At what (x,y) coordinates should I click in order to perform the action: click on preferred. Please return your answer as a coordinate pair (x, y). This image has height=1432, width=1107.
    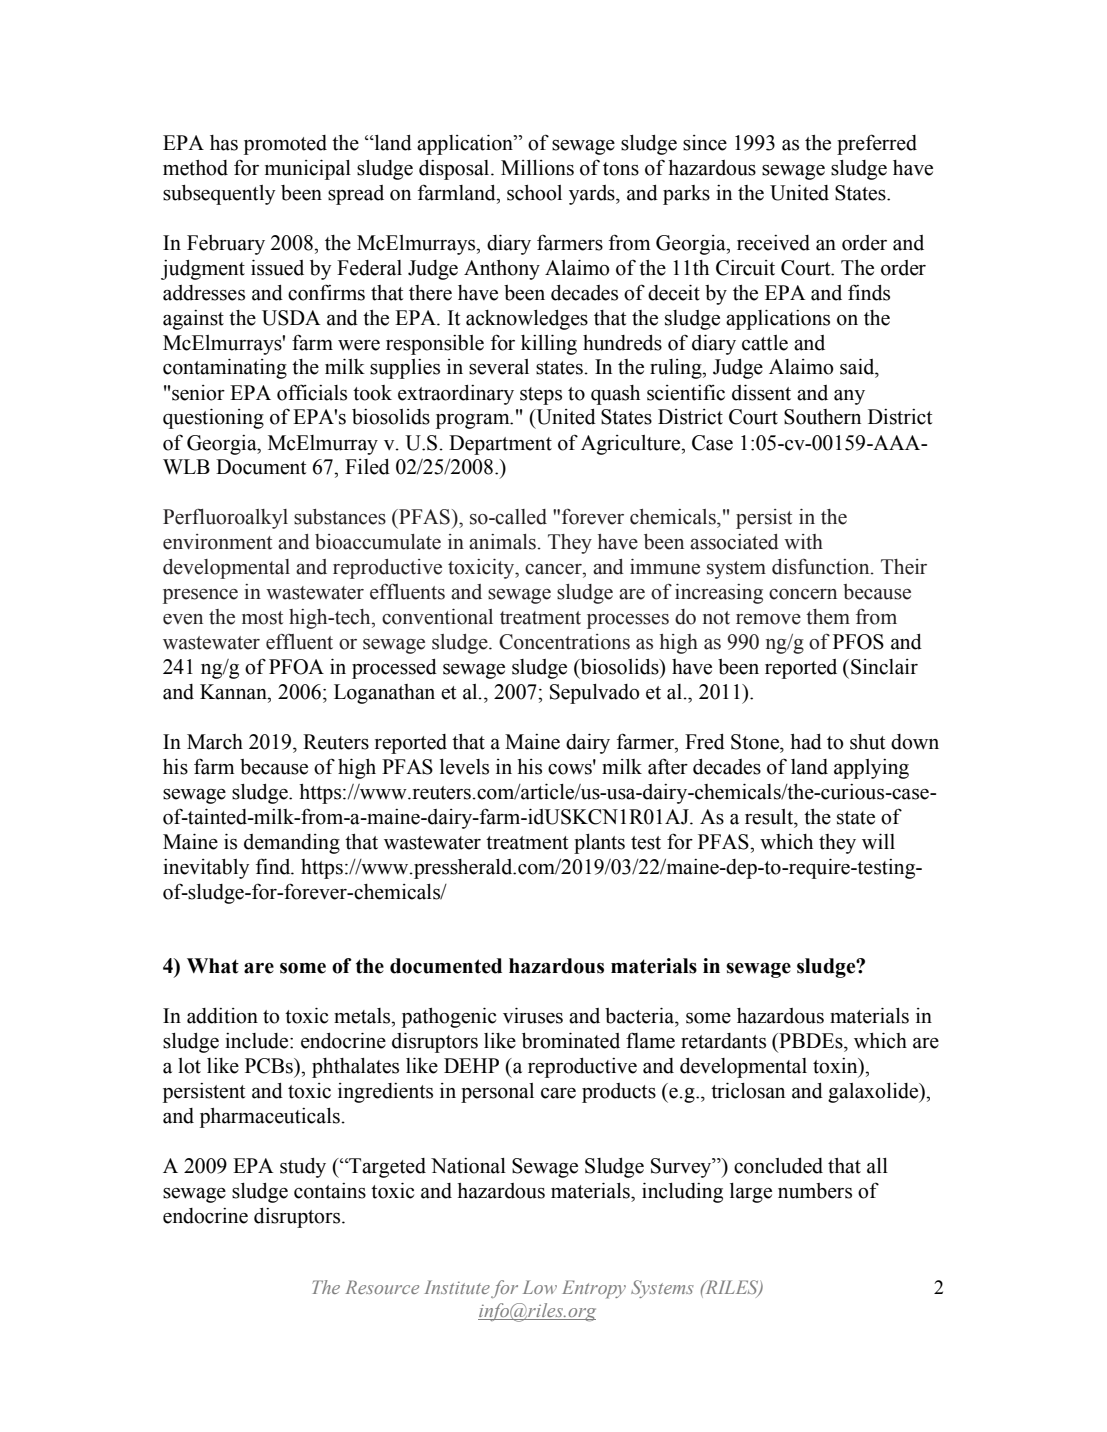
    Looking at the image, I should click on (877, 144).
